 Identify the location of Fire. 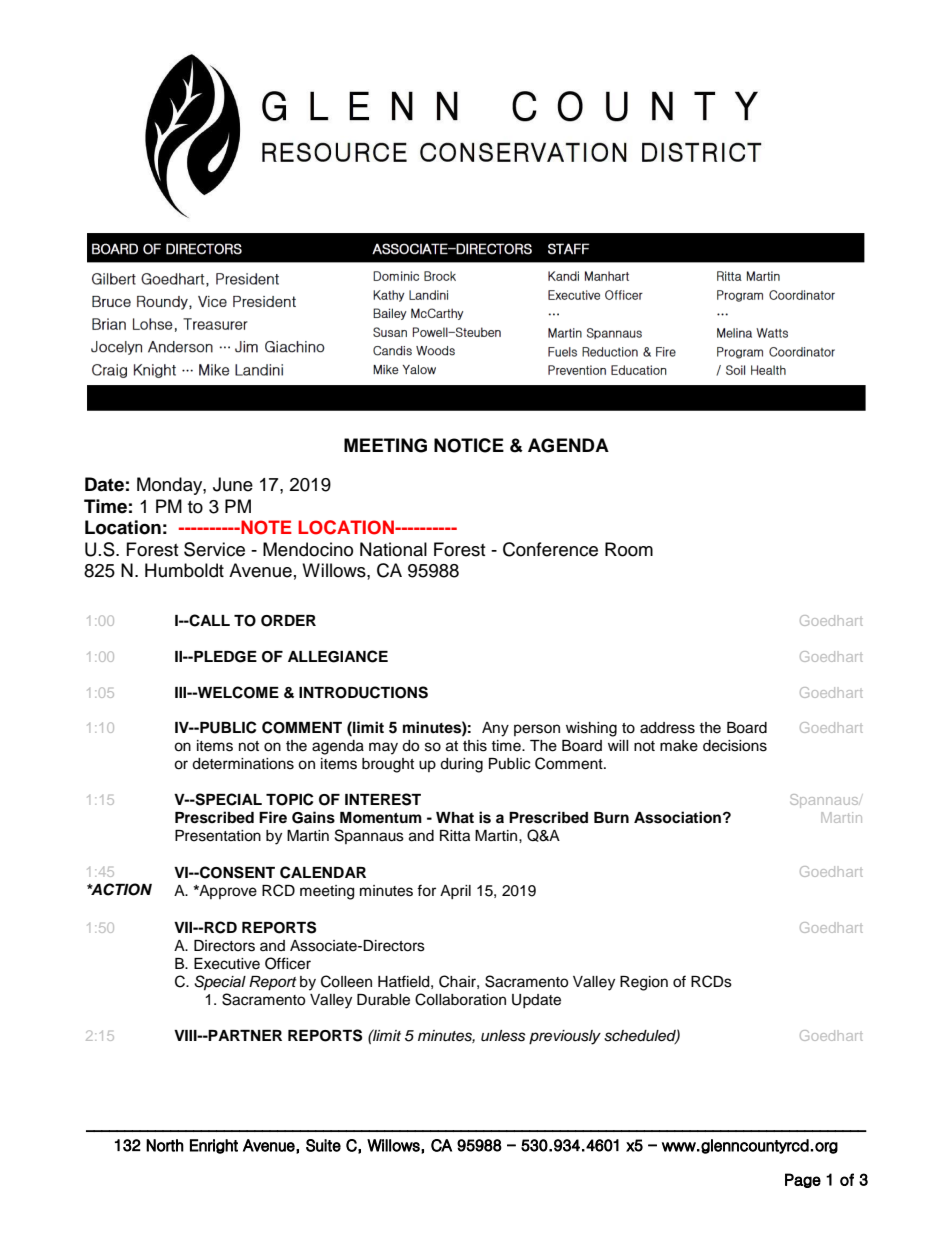
(273, 817).
